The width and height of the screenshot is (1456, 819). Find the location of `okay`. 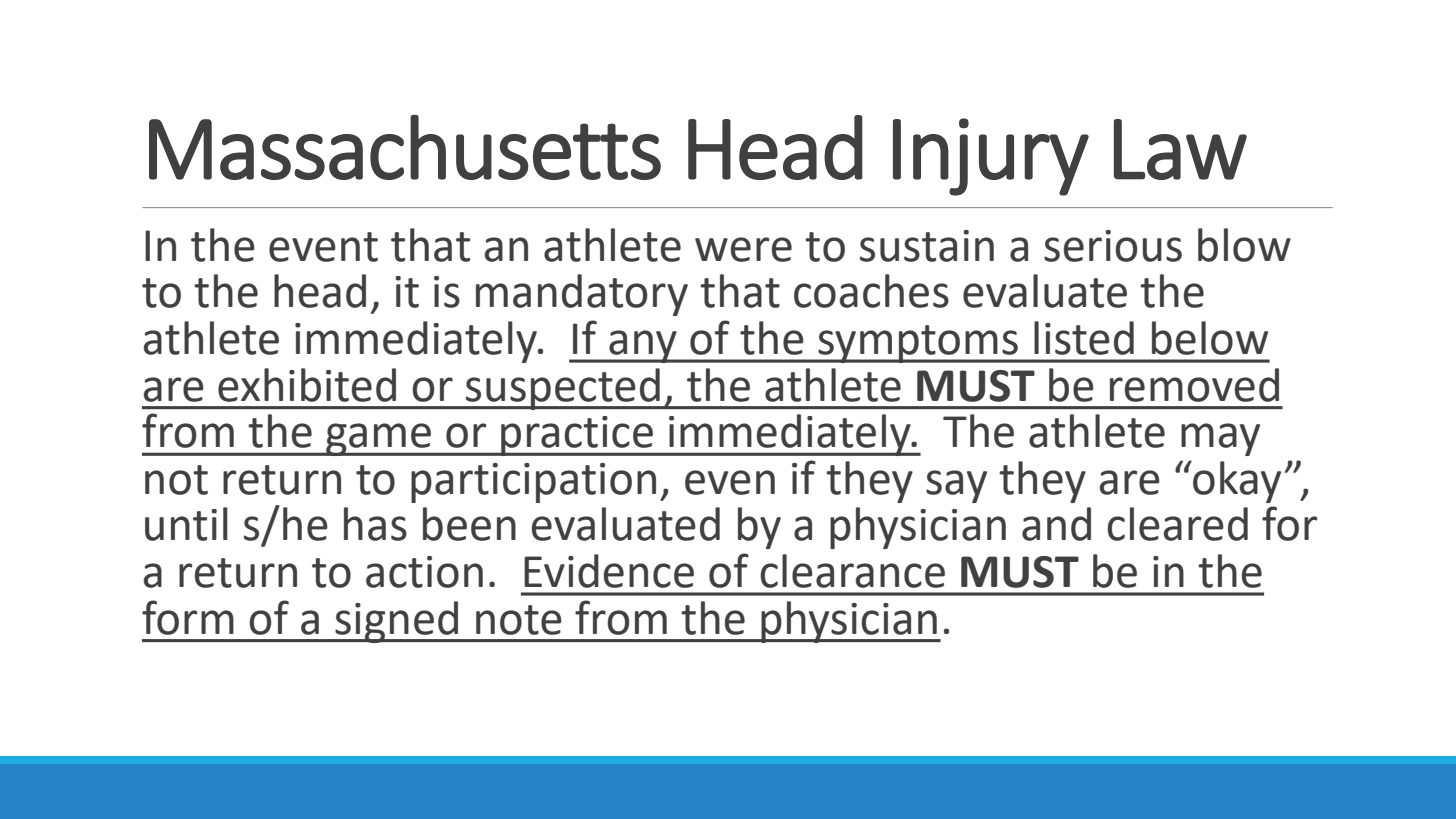

okay is located at coordinates (1236, 482).
